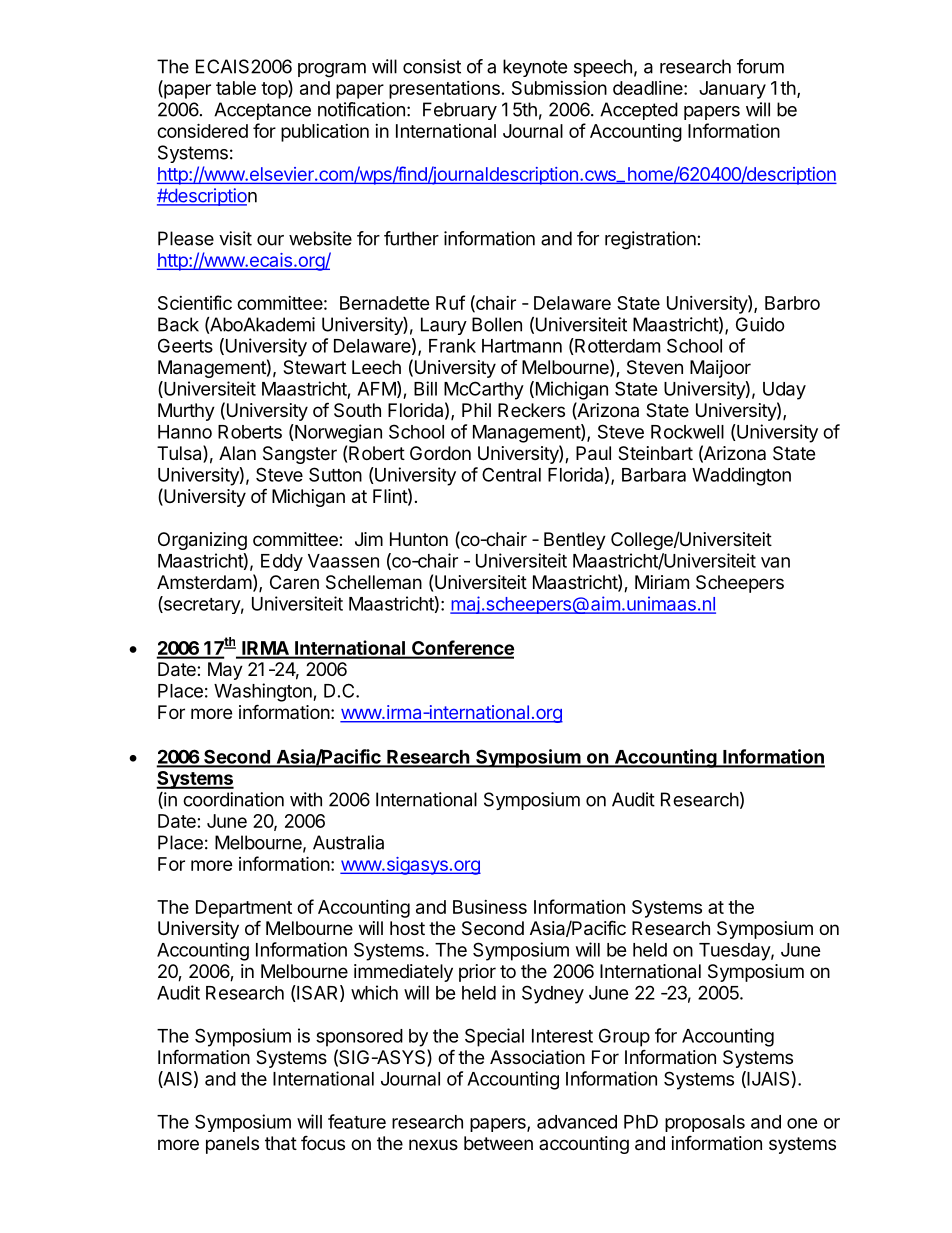  I want to click on Amsterdam, so click(204, 582).
